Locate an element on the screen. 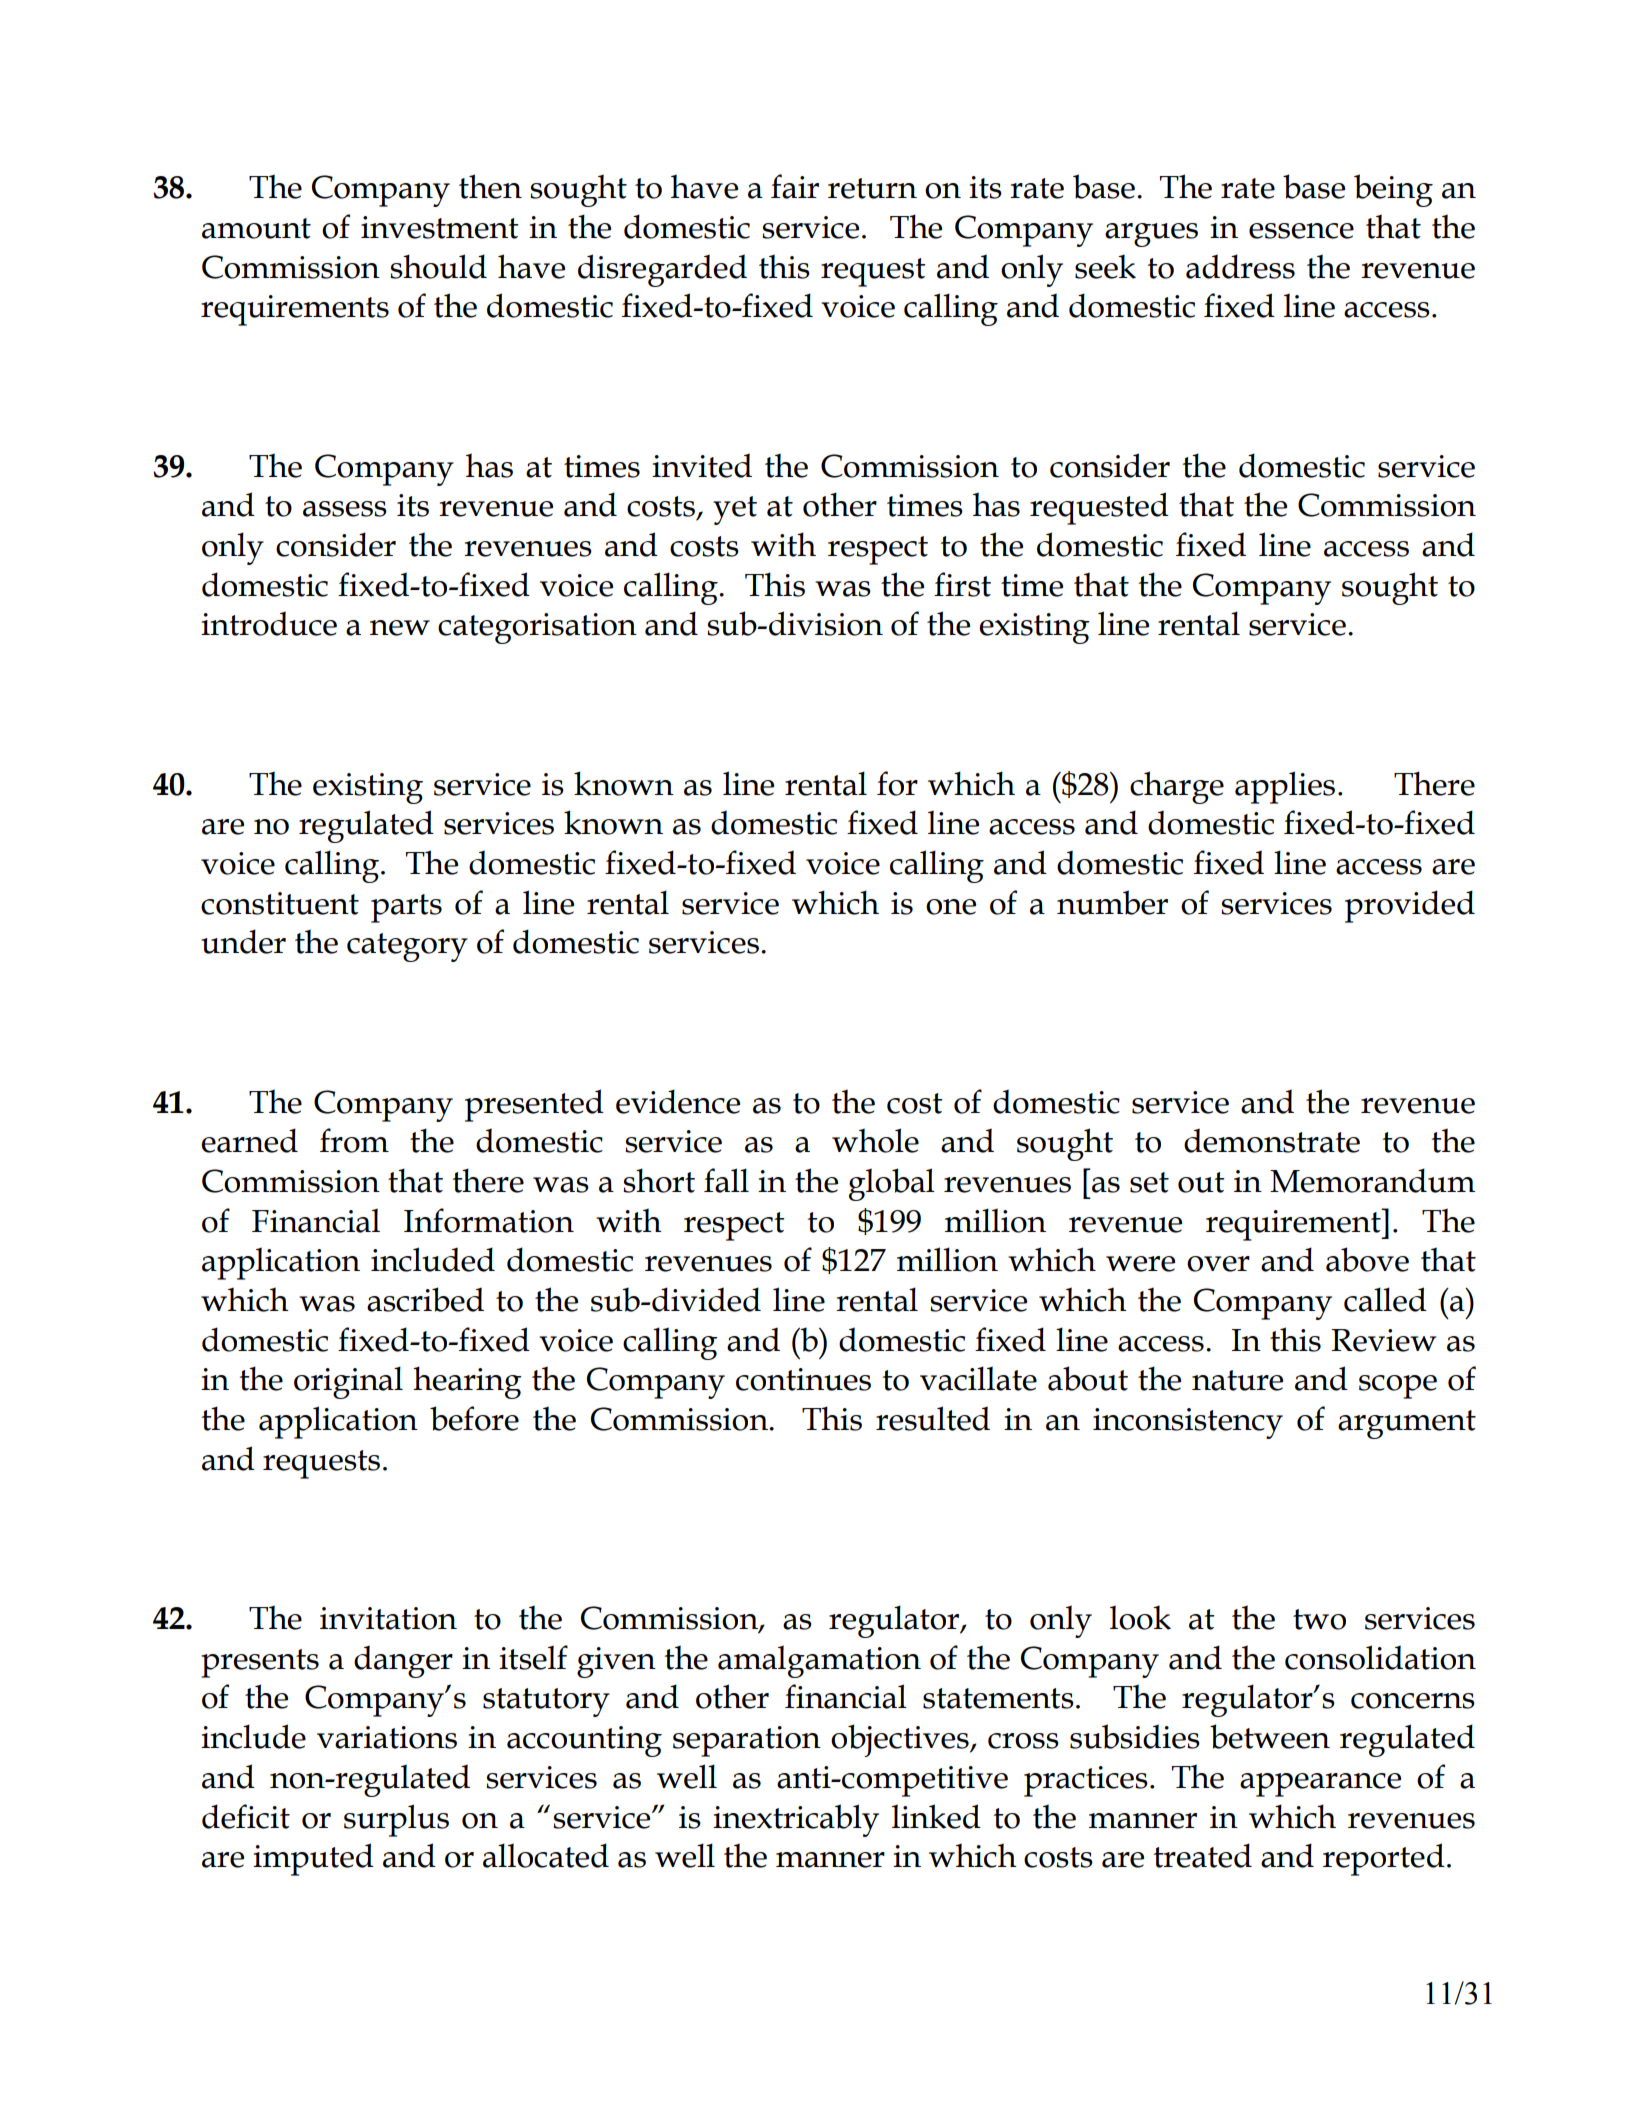 The height and width of the screenshot is (2108, 1629). original is located at coordinates (348, 1382).
